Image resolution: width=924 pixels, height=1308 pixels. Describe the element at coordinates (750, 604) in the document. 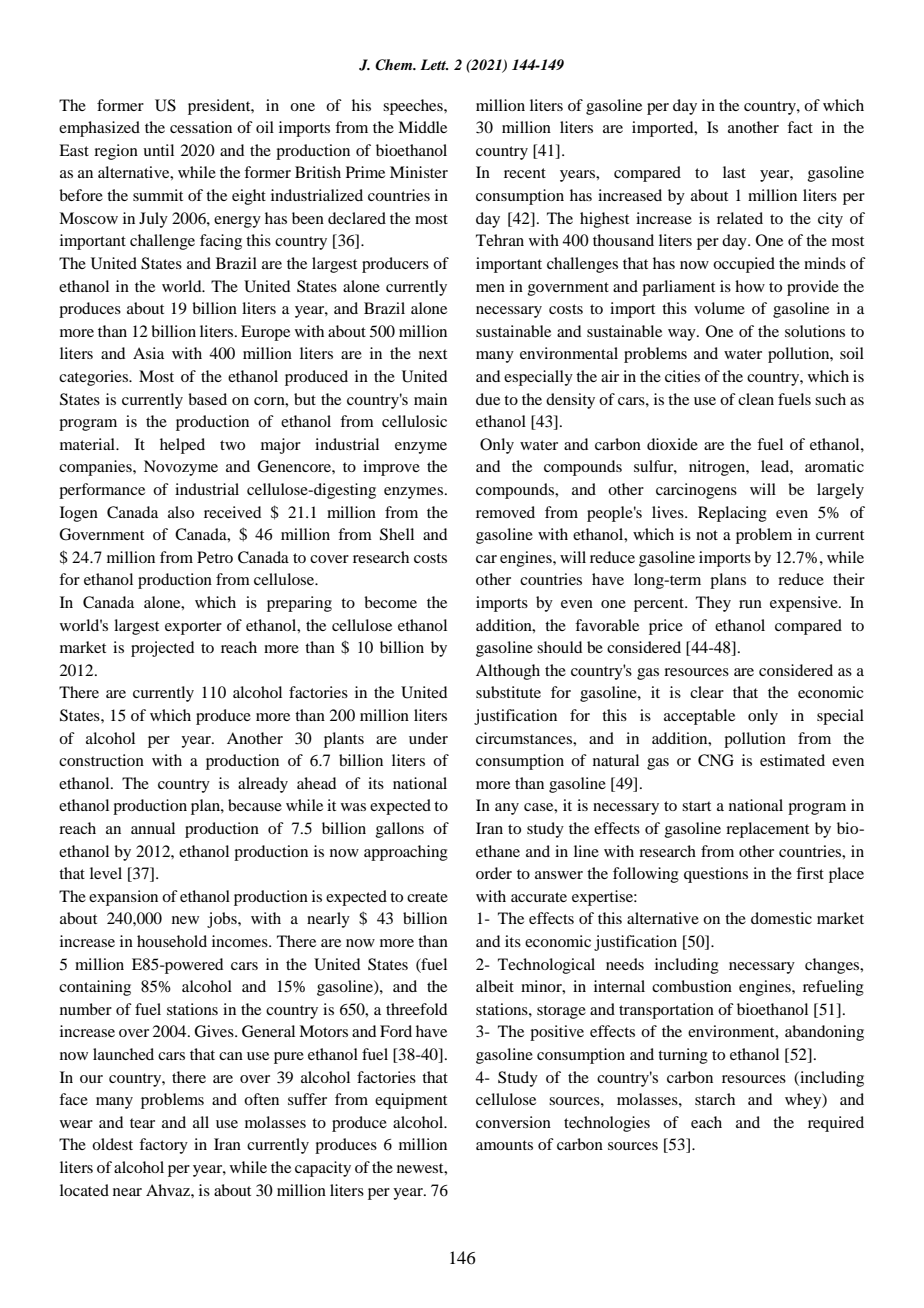

I see `run` at that location.
